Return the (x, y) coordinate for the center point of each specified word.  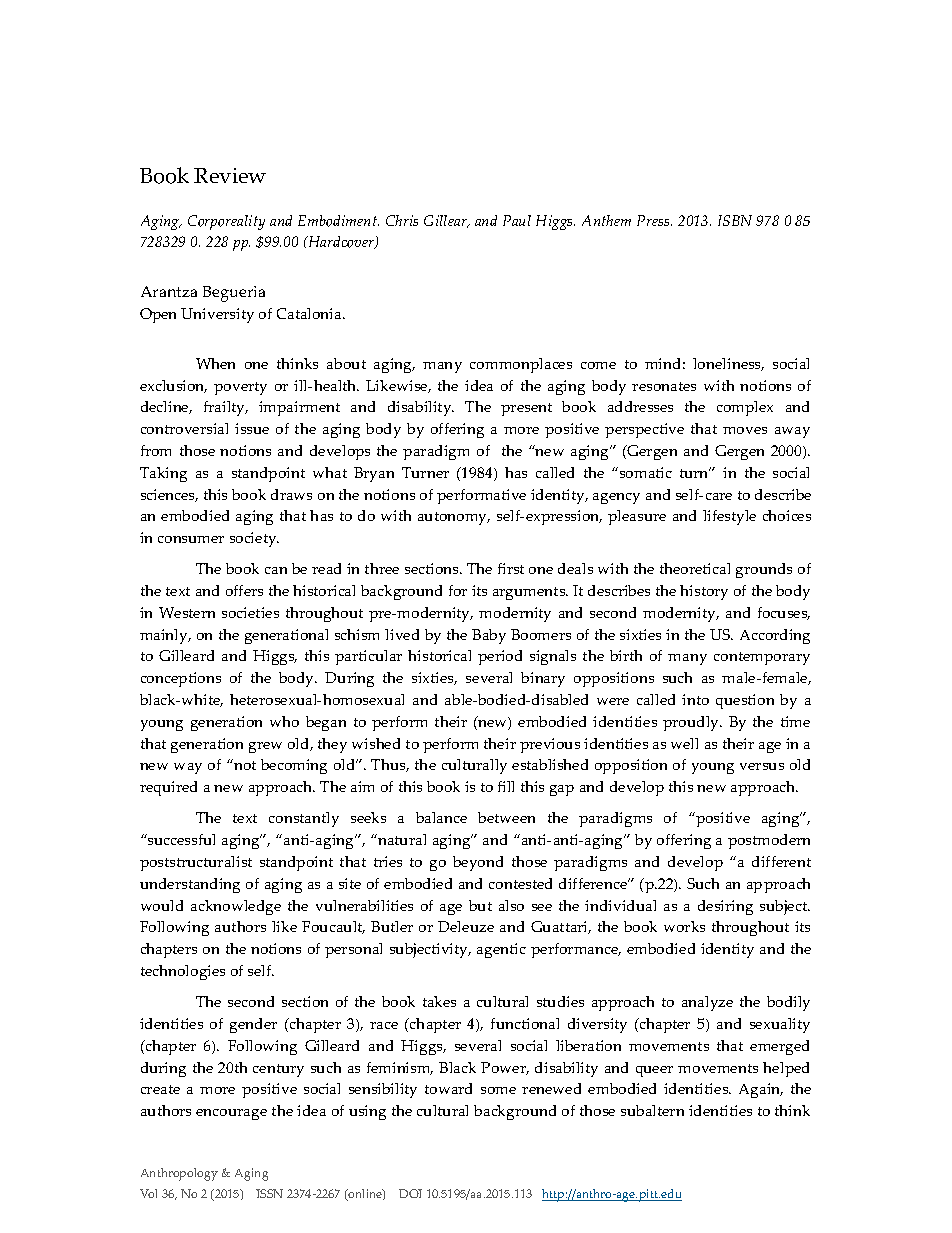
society (254, 539)
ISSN (269, 1193)
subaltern (652, 1110)
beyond (478, 863)
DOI (410, 1193)
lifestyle (729, 517)
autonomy (454, 518)
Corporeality (226, 222)
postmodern (769, 841)
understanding (190, 885)
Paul (517, 220)
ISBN (735, 220)
